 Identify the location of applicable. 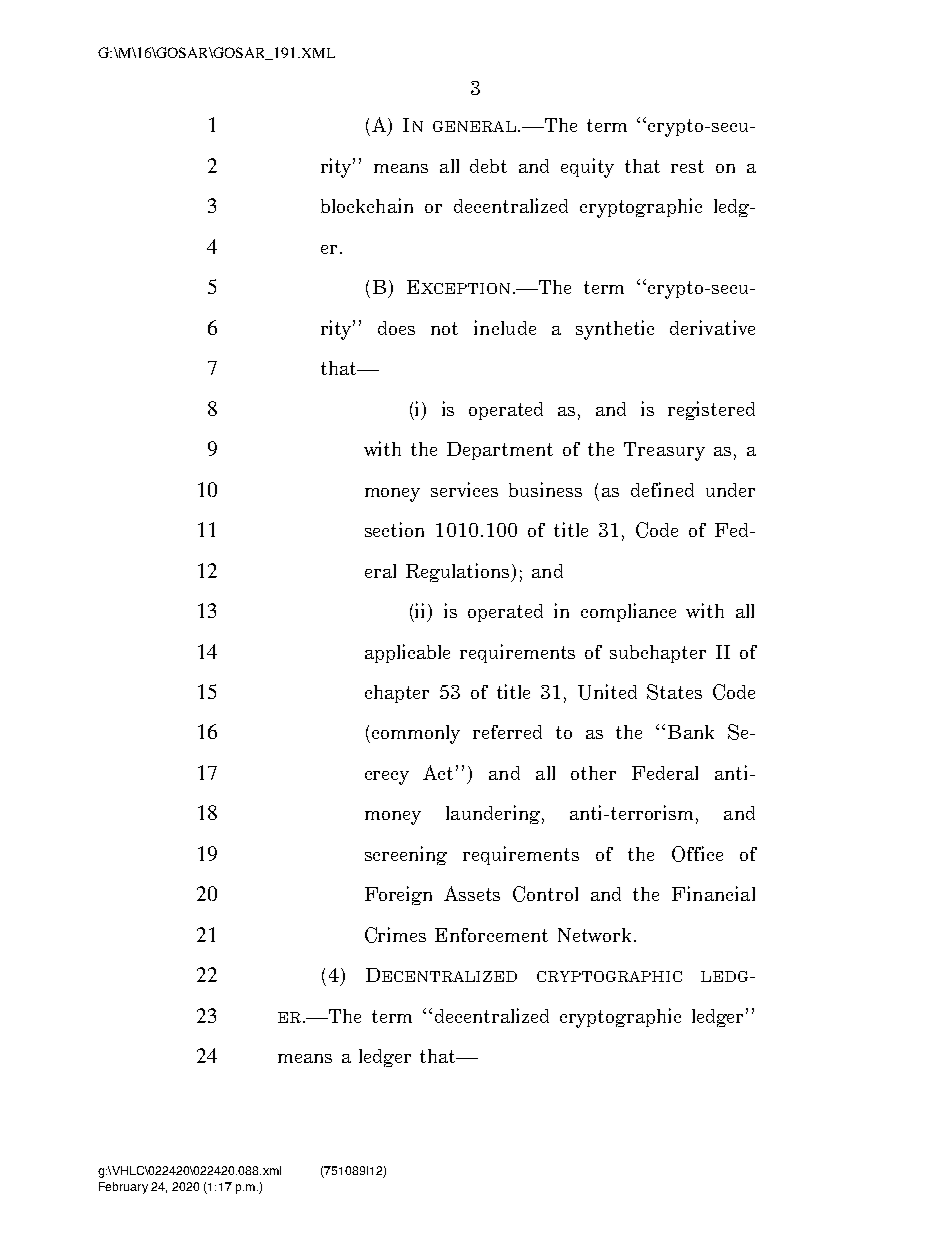
(407, 653).
